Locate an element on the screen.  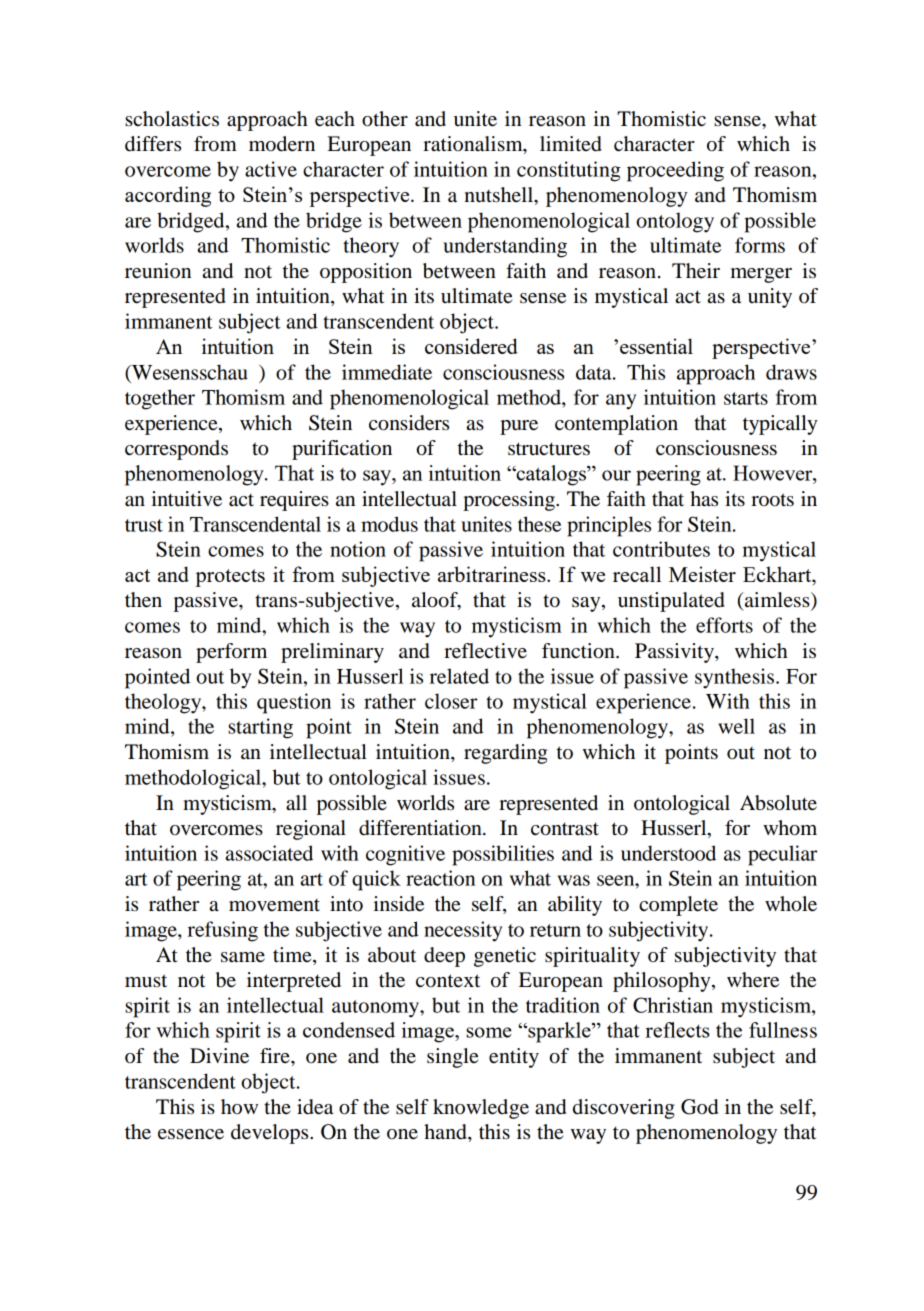
closer is located at coordinates (451, 701).
